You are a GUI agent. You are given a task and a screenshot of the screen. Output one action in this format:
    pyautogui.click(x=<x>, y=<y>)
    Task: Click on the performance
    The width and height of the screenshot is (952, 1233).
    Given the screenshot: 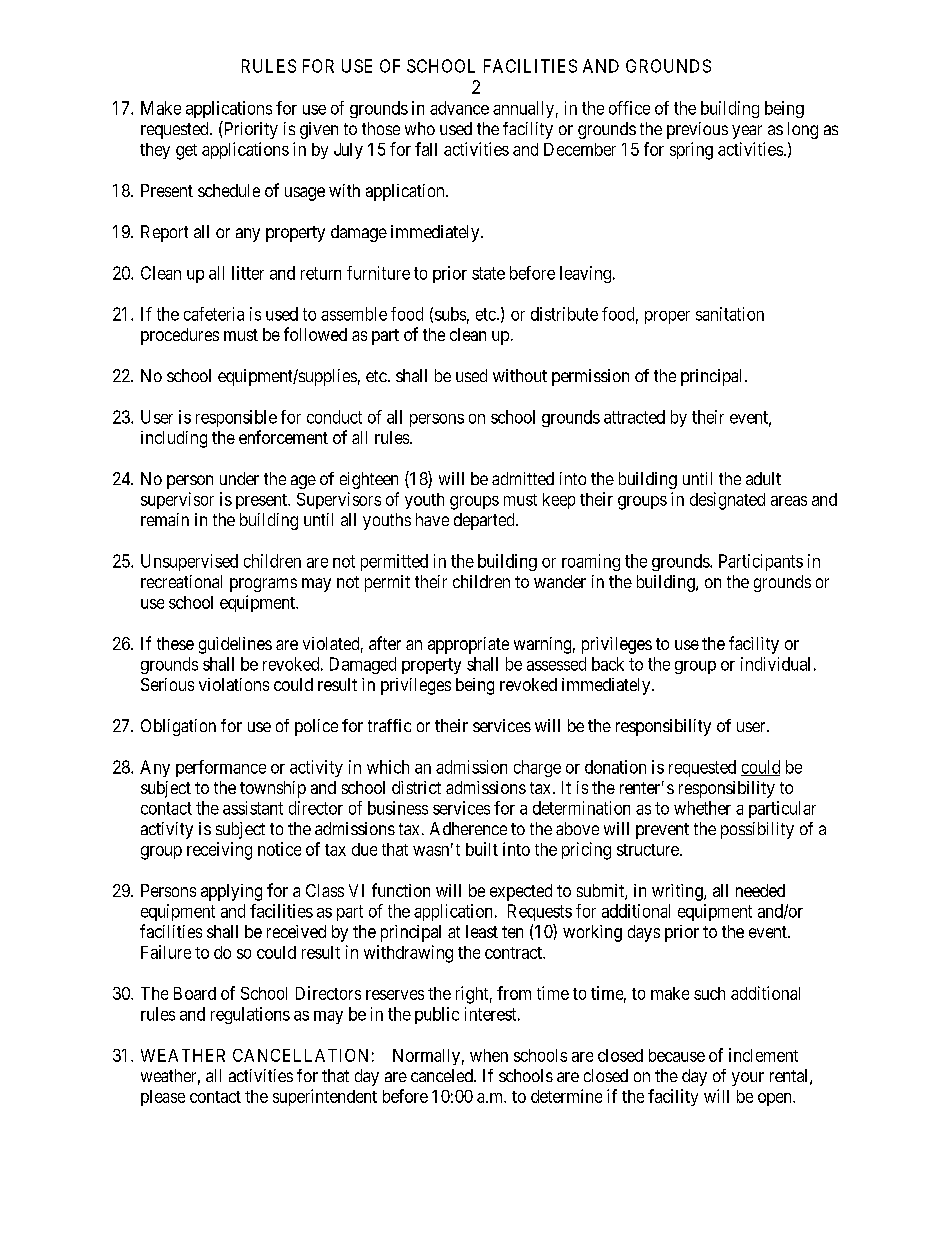 What is the action you would take?
    pyautogui.click(x=221, y=768)
